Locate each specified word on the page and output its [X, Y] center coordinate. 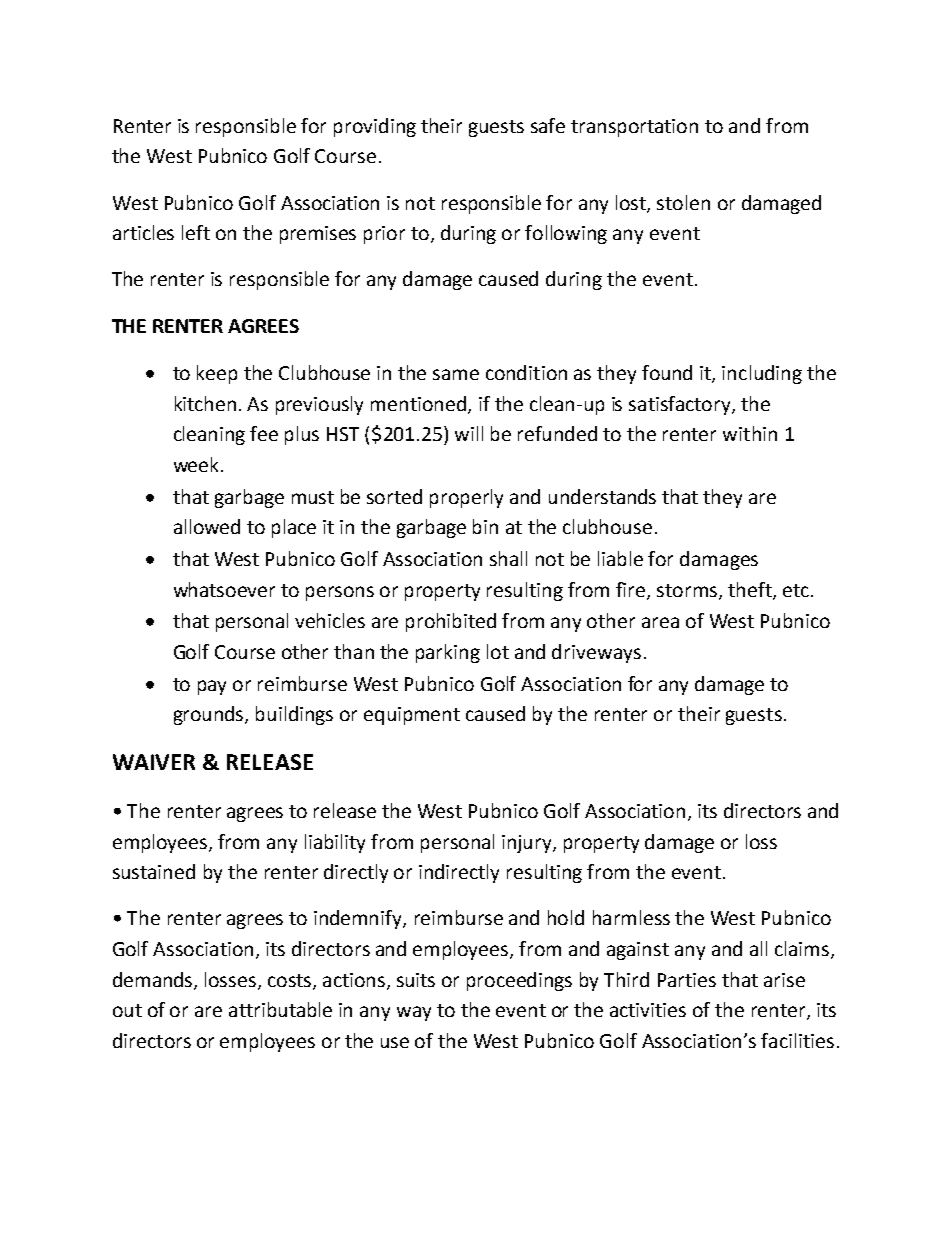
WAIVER [154, 762]
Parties [687, 980]
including [762, 374]
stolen [683, 202]
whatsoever [224, 589]
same [456, 374]
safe [548, 125]
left [196, 232]
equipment [412, 716]
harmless [631, 917]
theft [751, 590]
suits [416, 980]
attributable [280, 1009]
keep [217, 374]
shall [508, 558]
